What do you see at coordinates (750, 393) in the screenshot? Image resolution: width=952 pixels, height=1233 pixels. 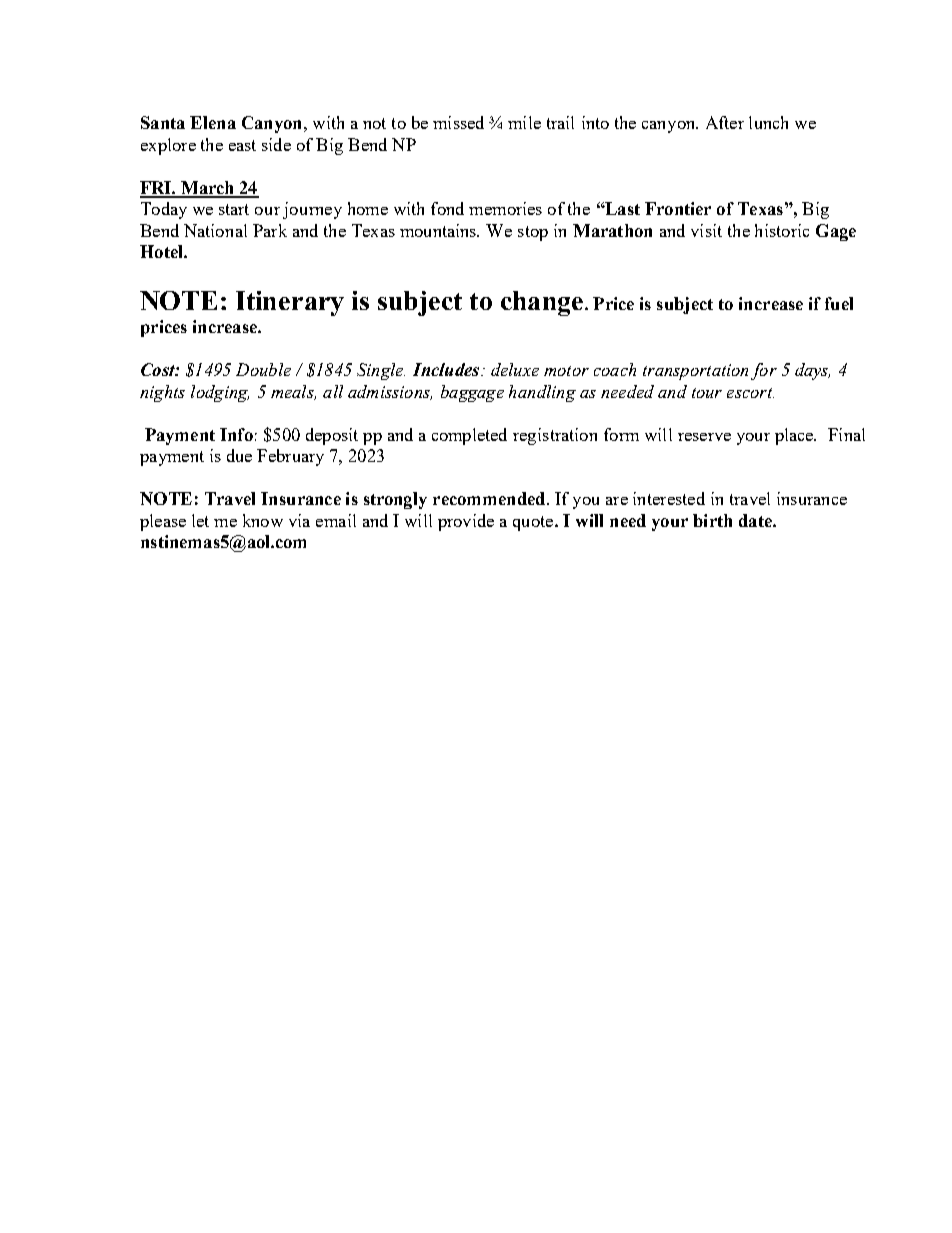 I see `escort` at bounding box center [750, 393].
